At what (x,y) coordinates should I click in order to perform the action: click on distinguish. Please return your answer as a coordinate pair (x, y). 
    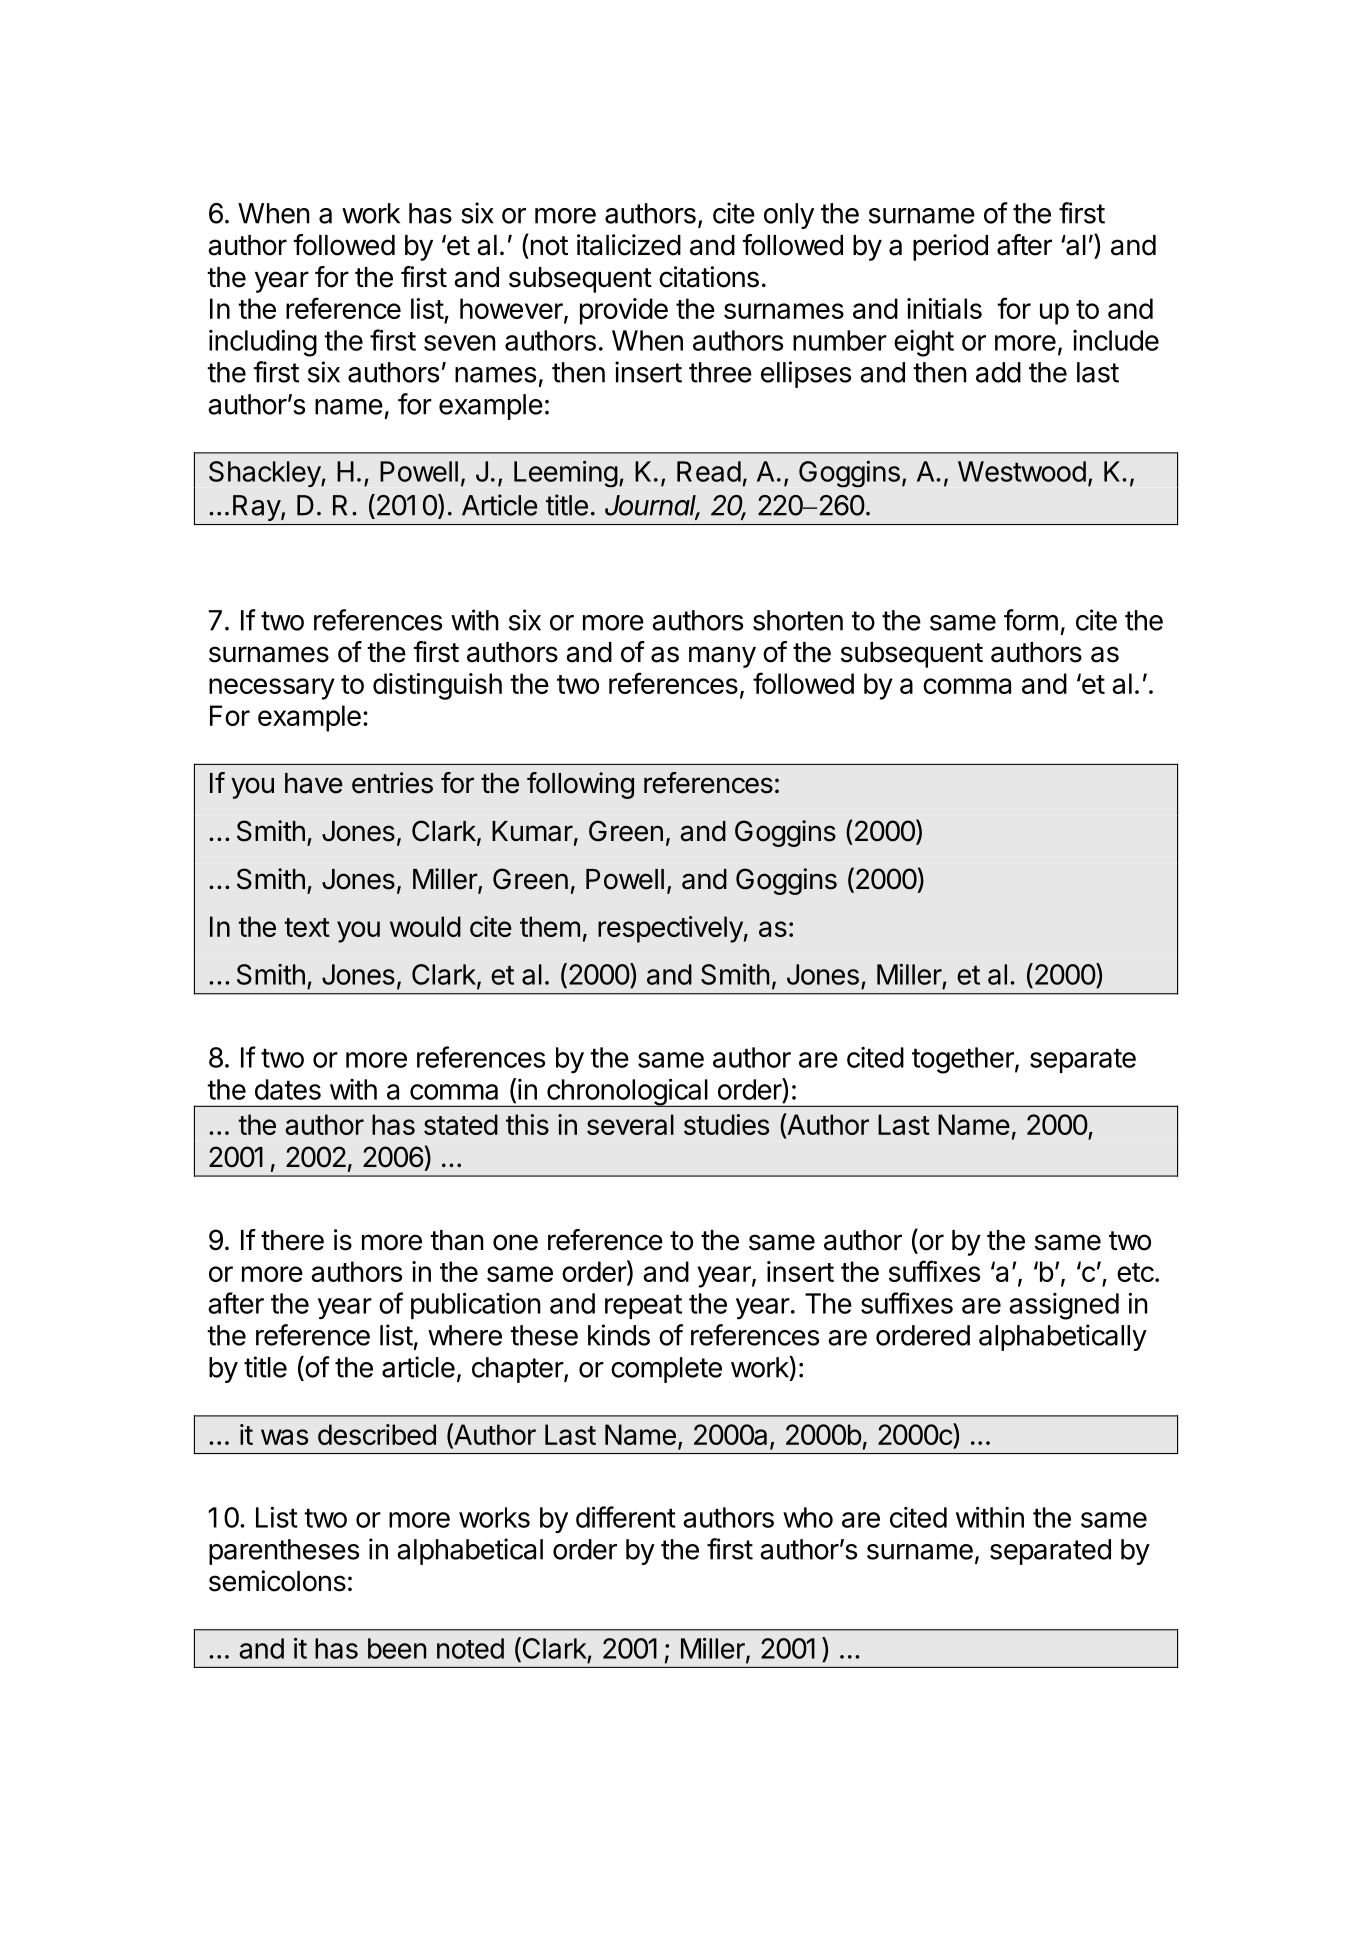
    Looking at the image, I should click on (437, 686).
